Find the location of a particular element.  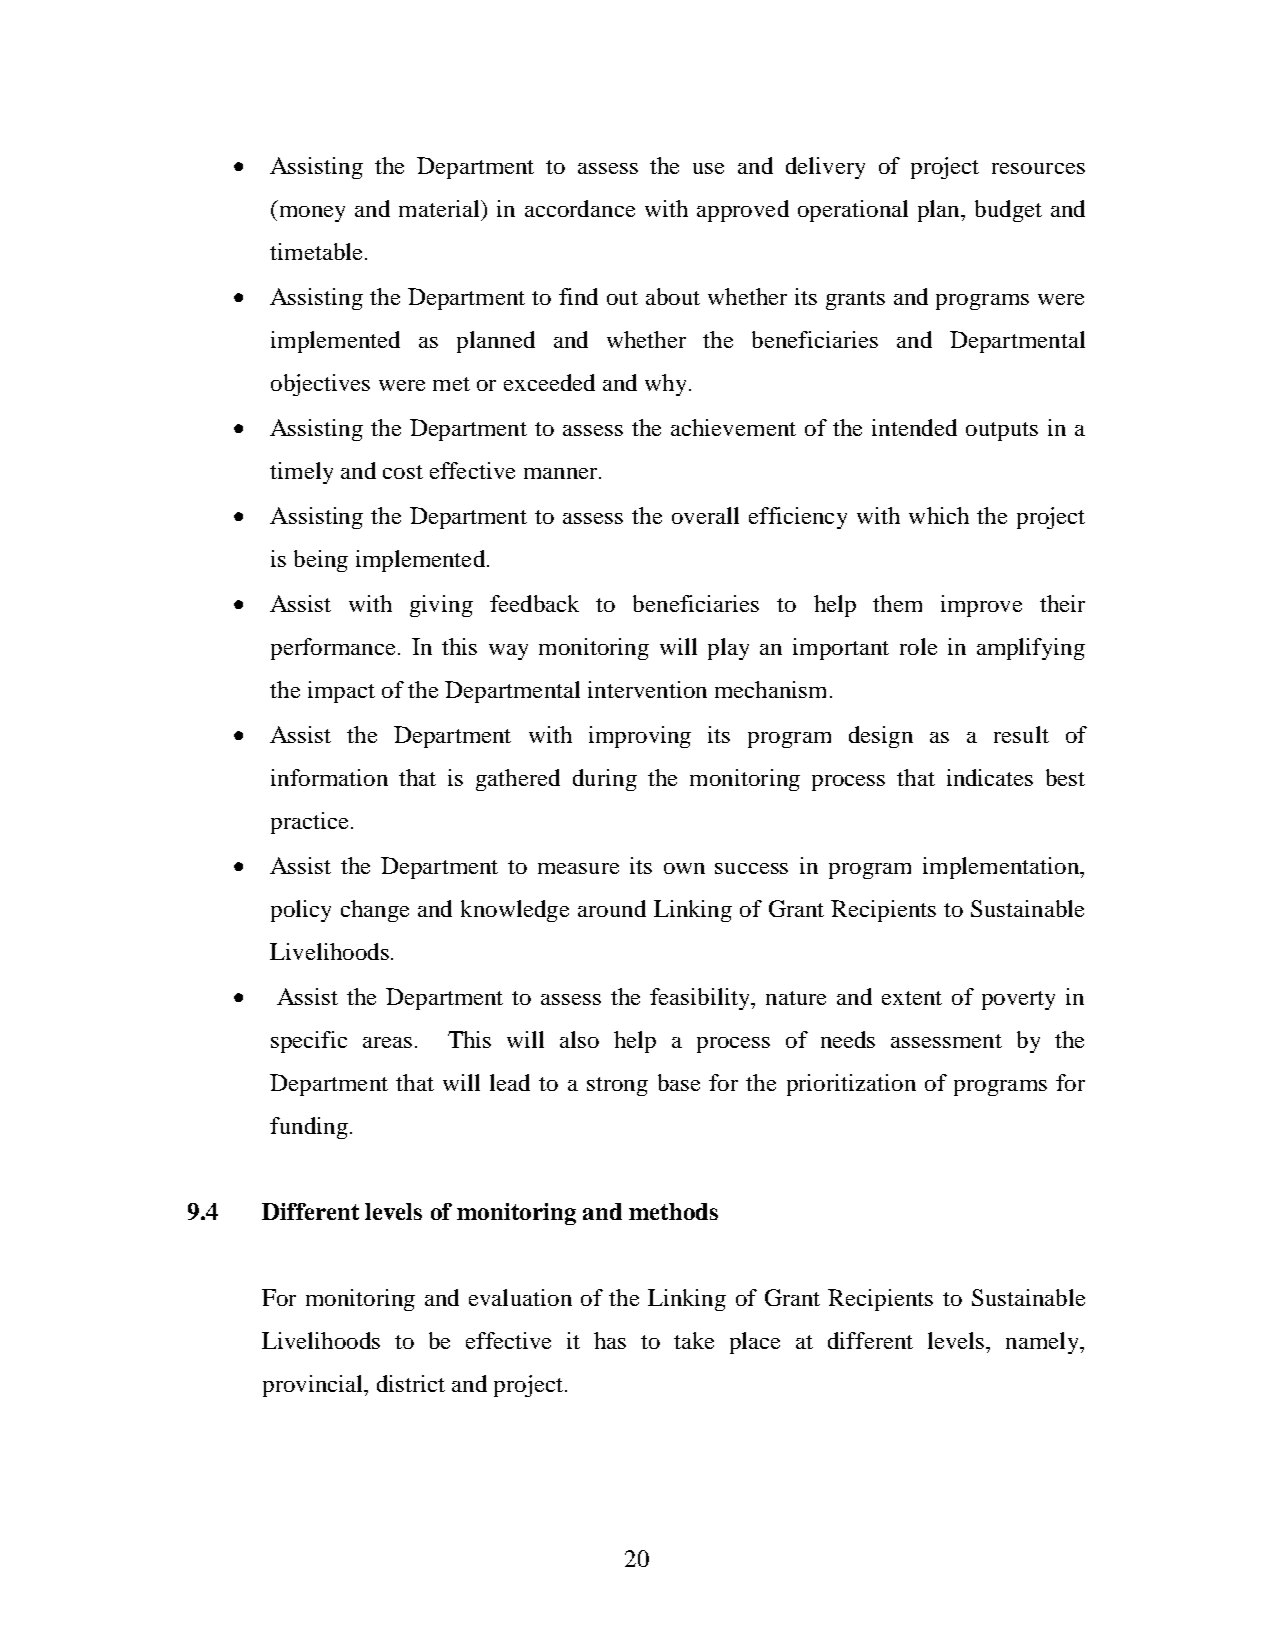

district is located at coordinates (411, 1383).
